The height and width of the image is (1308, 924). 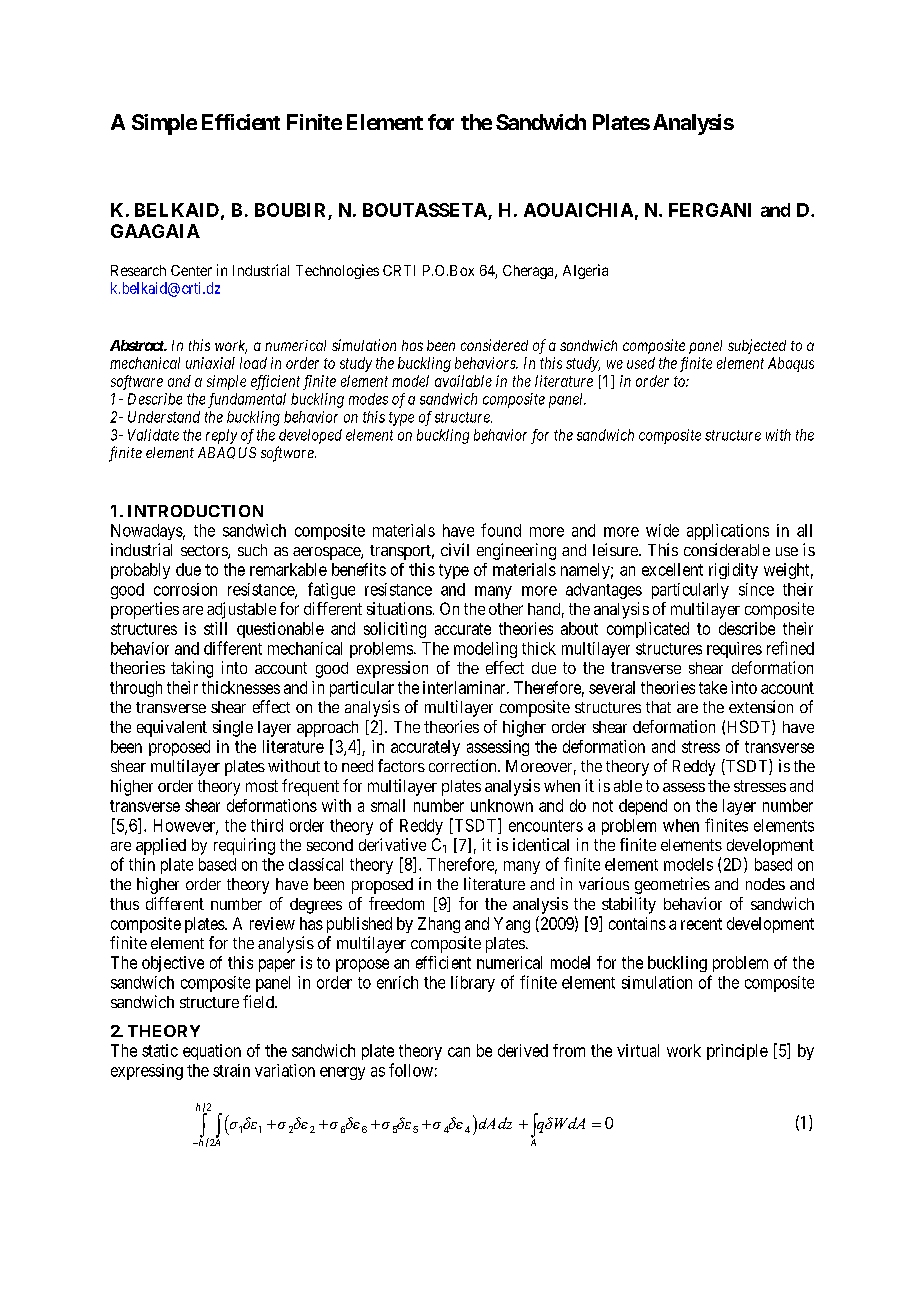 I want to click on can, so click(x=459, y=1052).
